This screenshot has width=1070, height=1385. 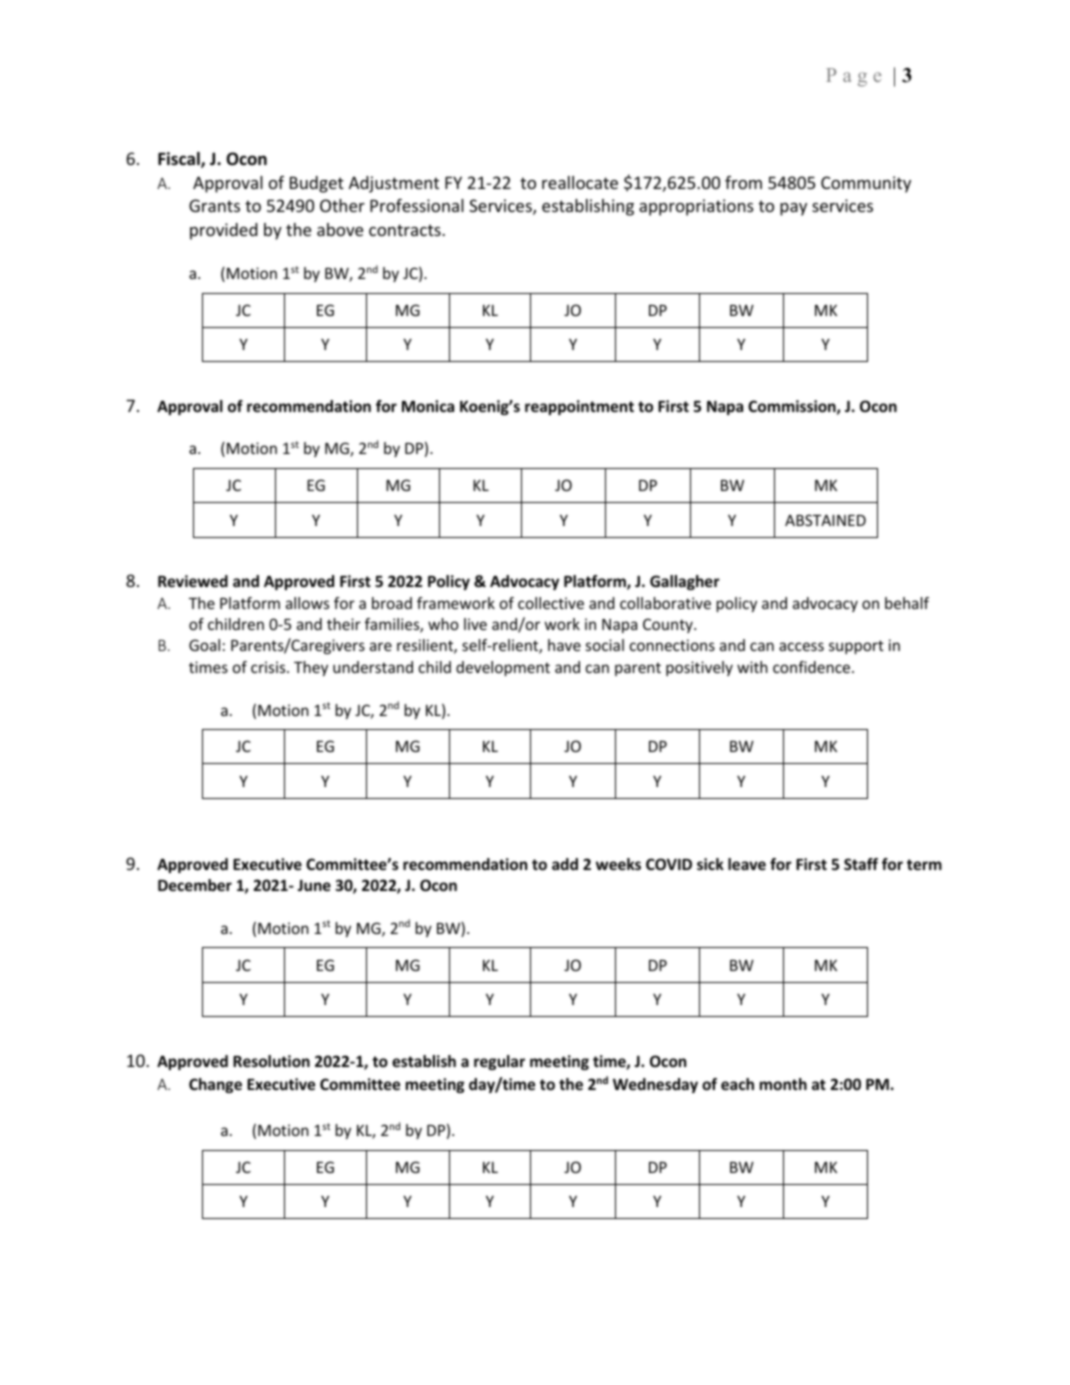 What do you see at coordinates (580, 182) in the screenshot?
I see `reallocate` at bounding box center [580, 182].
